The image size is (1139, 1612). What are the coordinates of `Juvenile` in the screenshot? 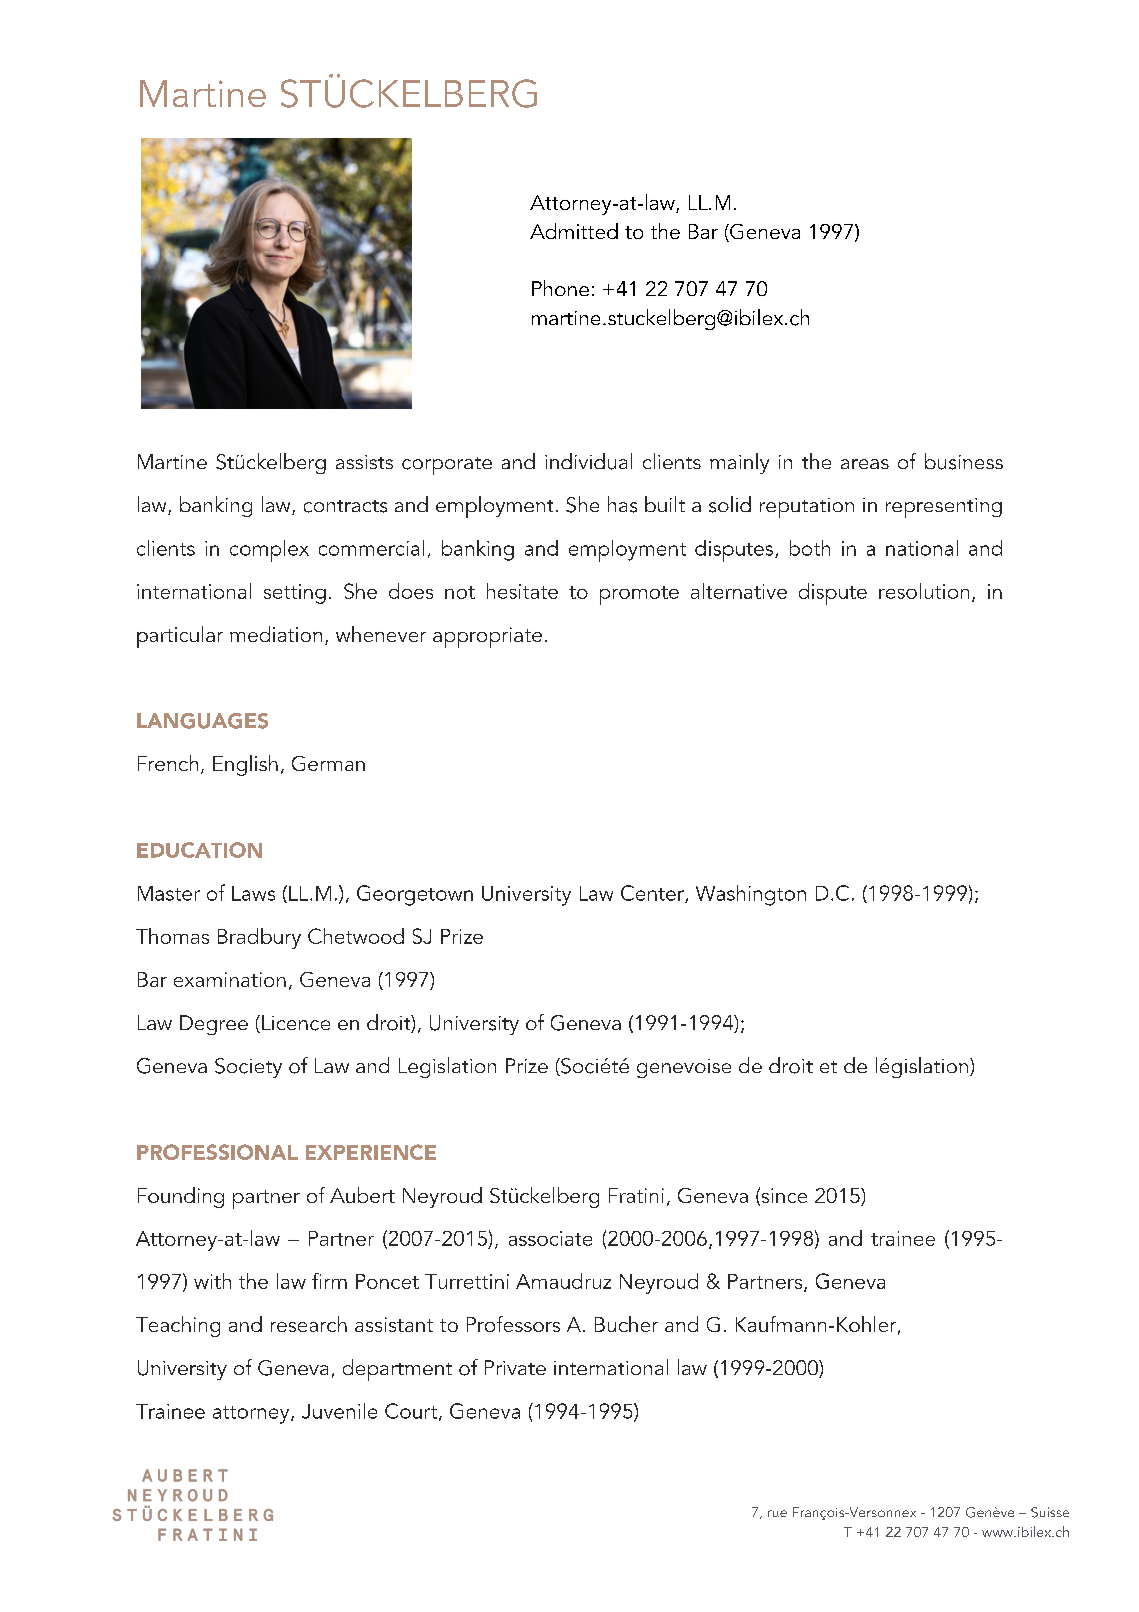 It's located at (339, 1411).
